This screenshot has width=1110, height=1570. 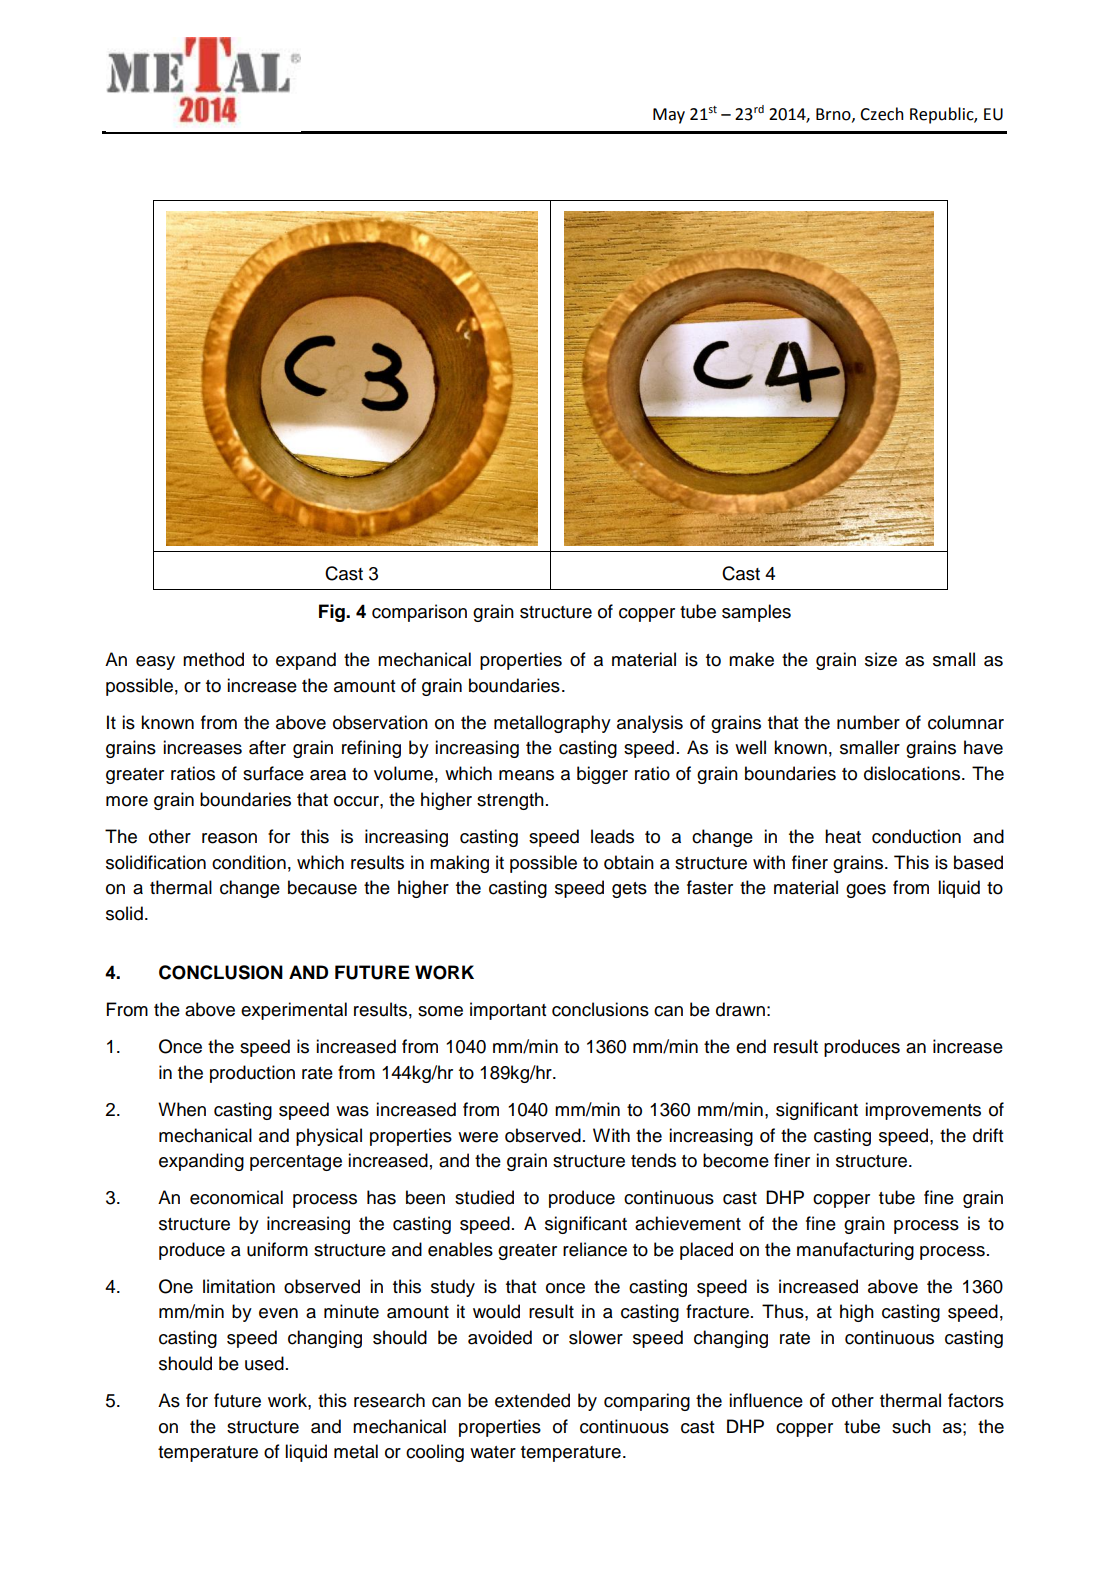 I want to click on May, so click(x=669, y=116).
